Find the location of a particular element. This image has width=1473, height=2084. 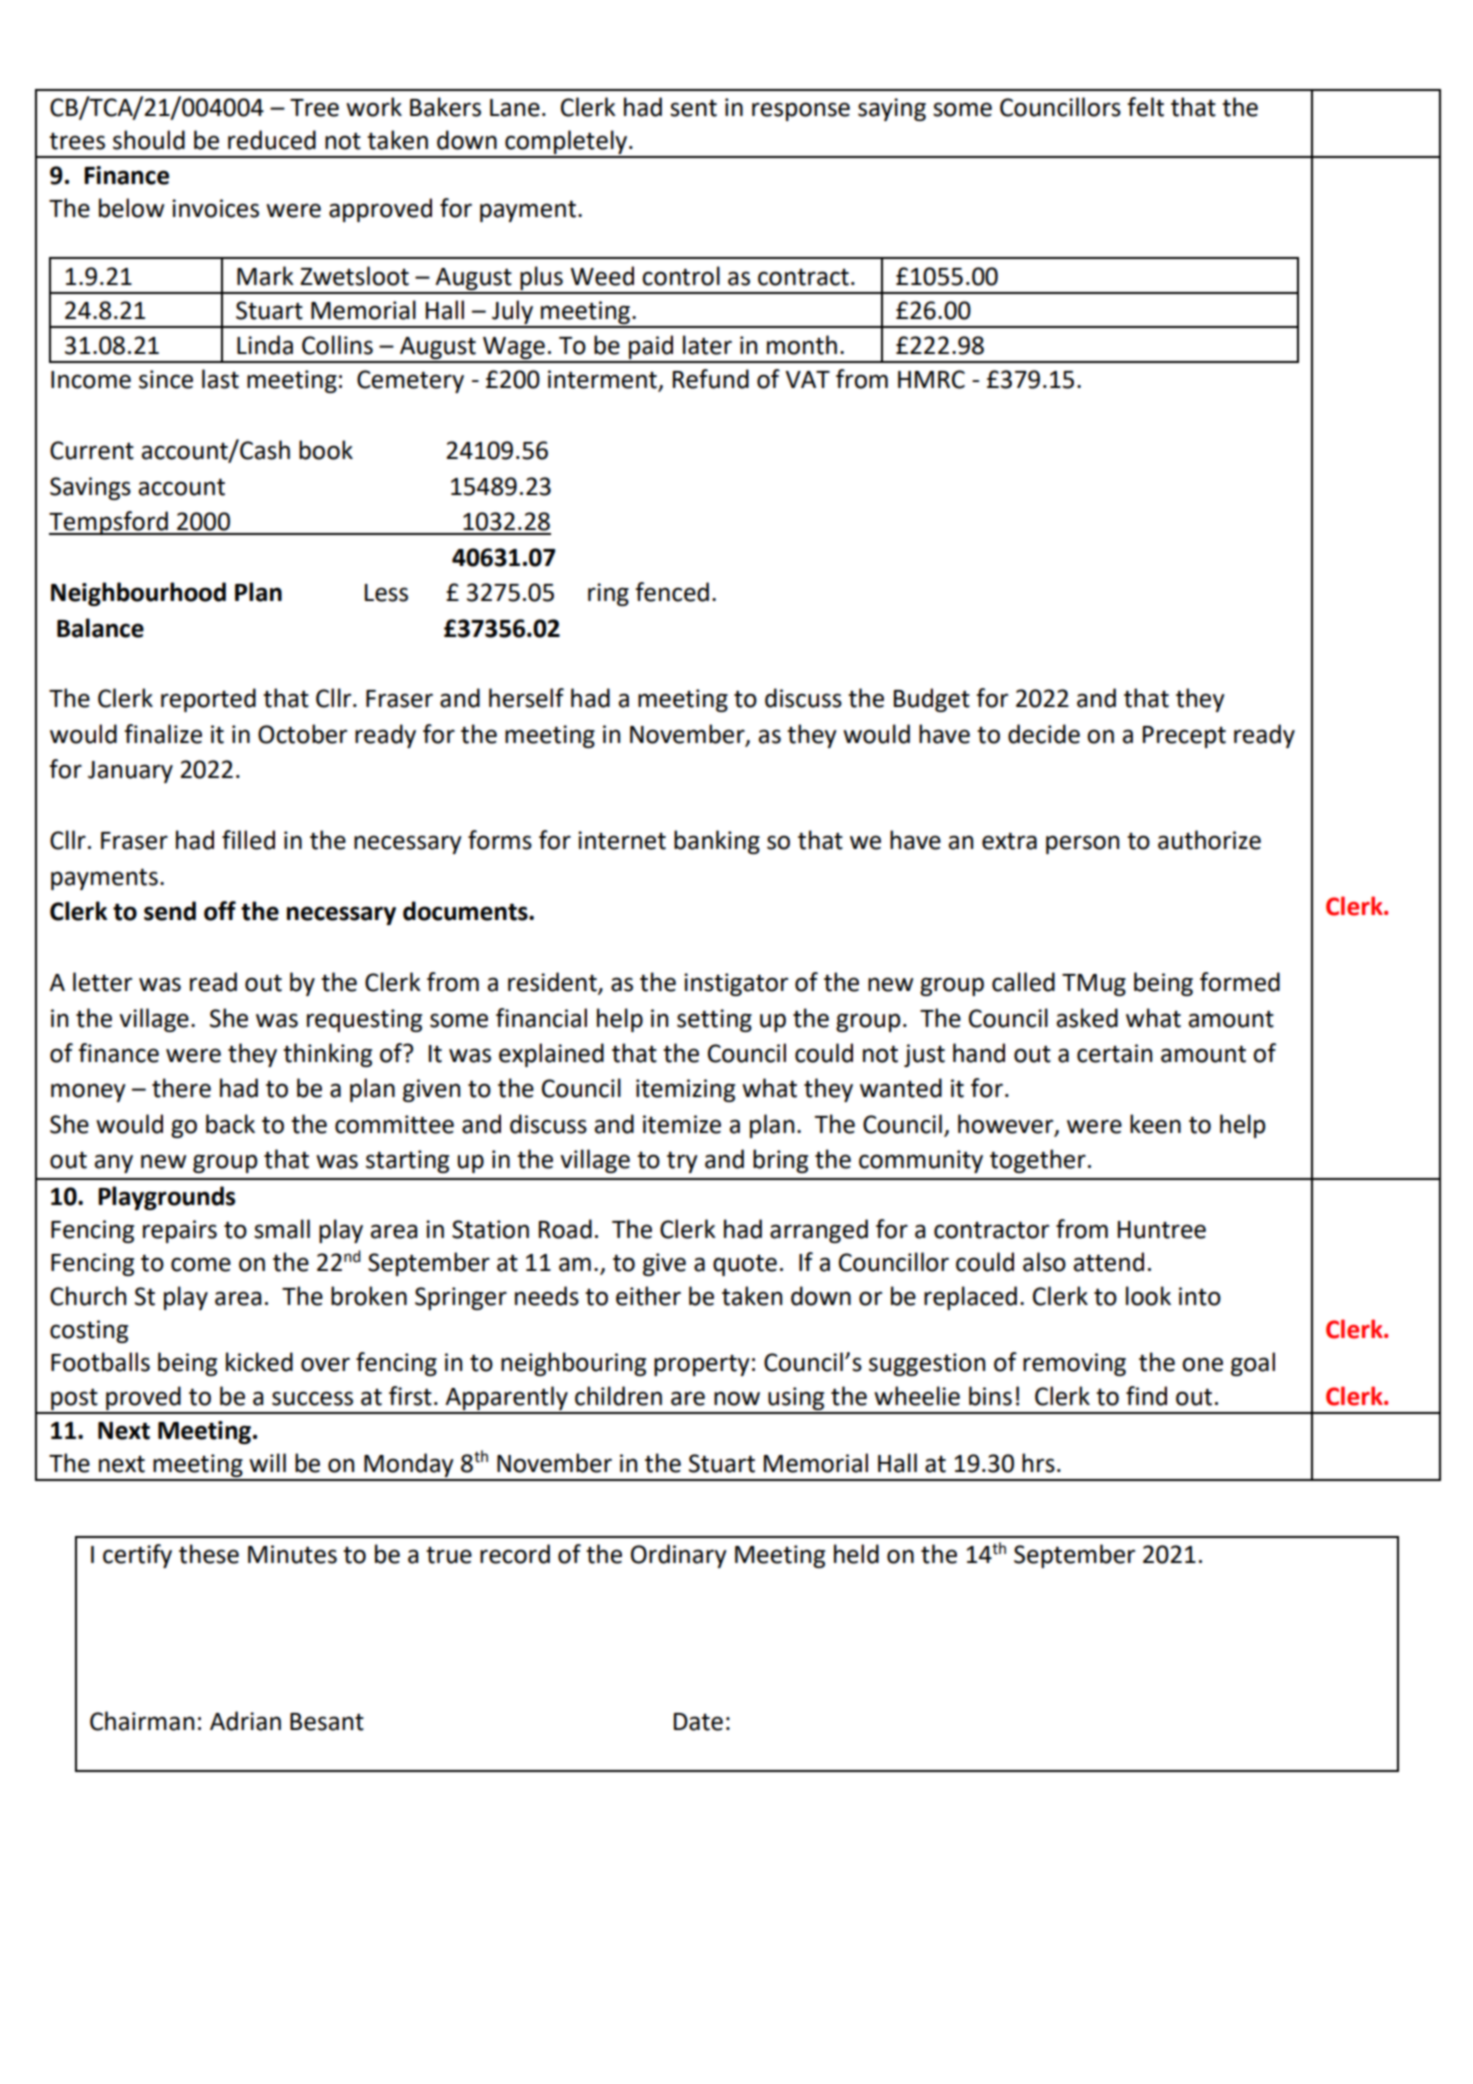

person is located at coordinates (1082, 844).
